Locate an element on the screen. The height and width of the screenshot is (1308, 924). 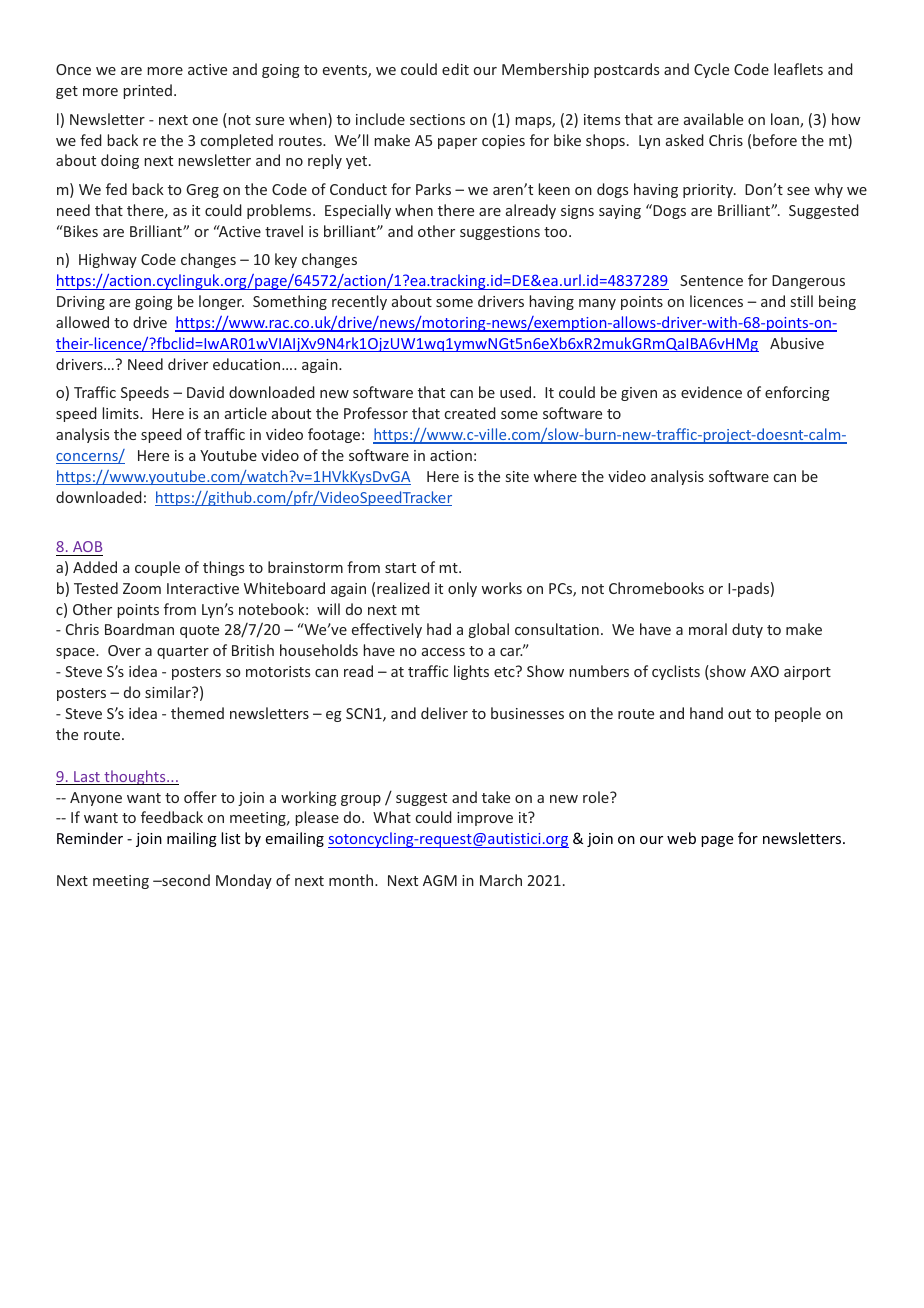
site is located at coordinates (517, 476).
